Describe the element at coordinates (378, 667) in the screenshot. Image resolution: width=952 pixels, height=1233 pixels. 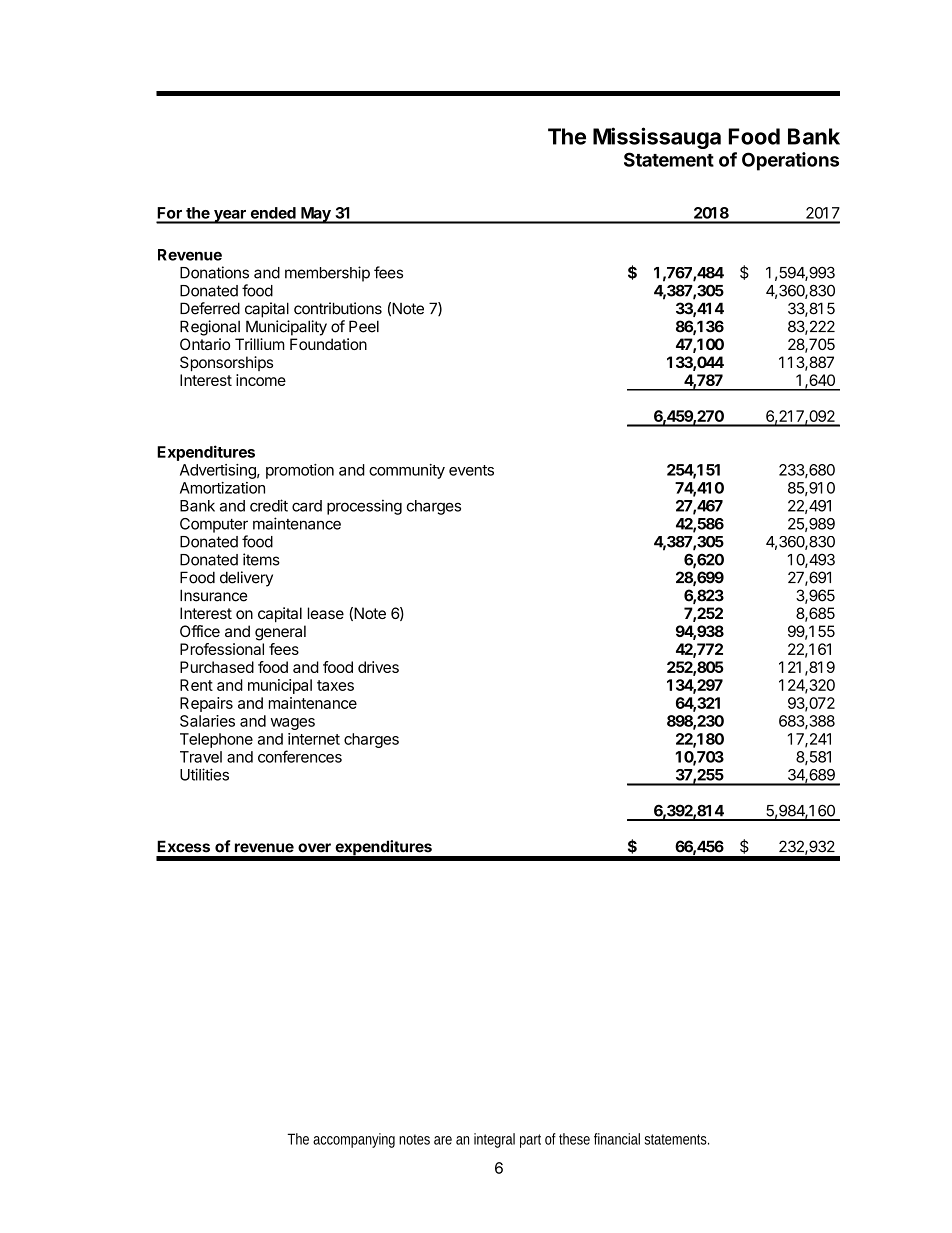
I see `drives` at that location.
